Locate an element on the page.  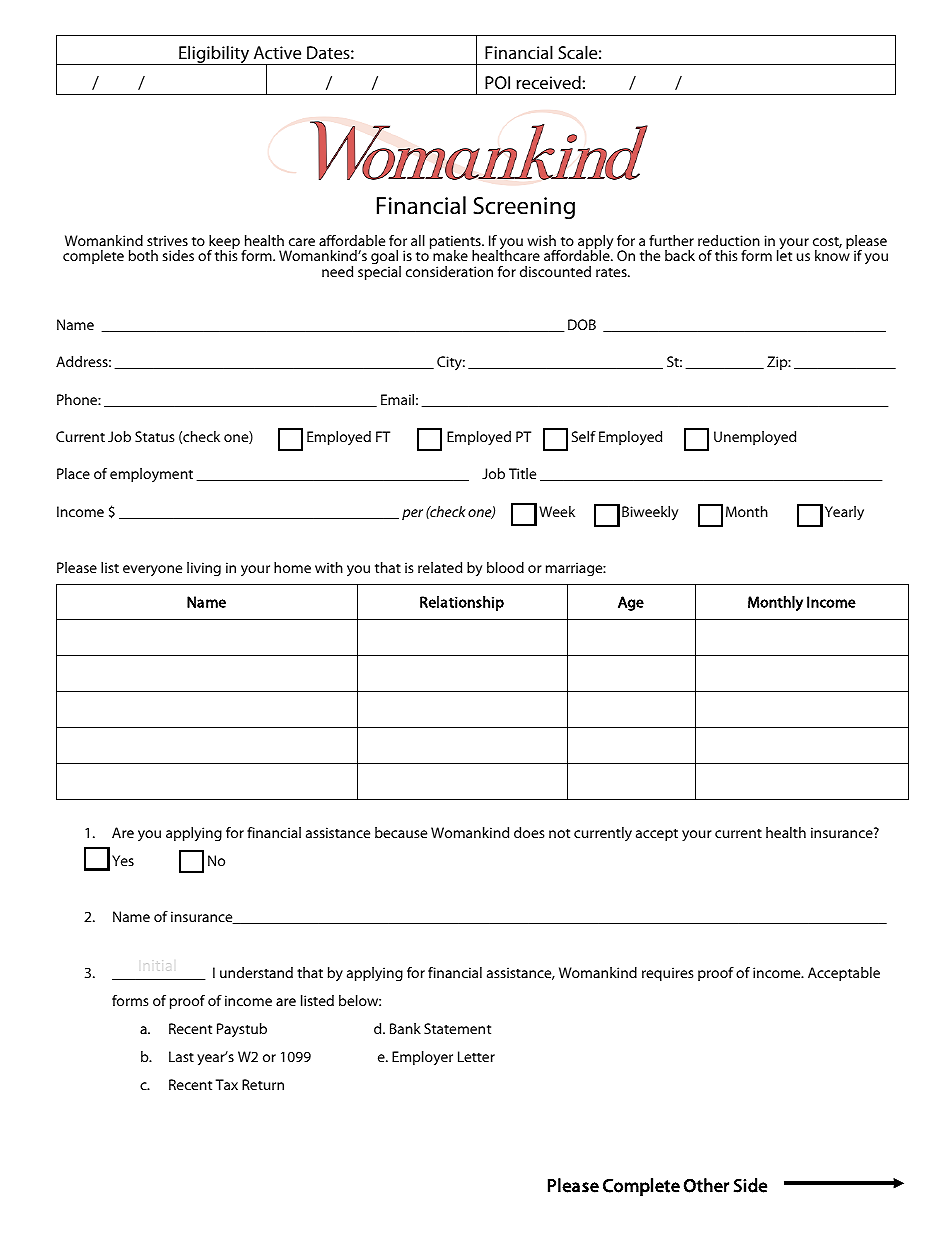
received is located at coordinates (548, 82).
